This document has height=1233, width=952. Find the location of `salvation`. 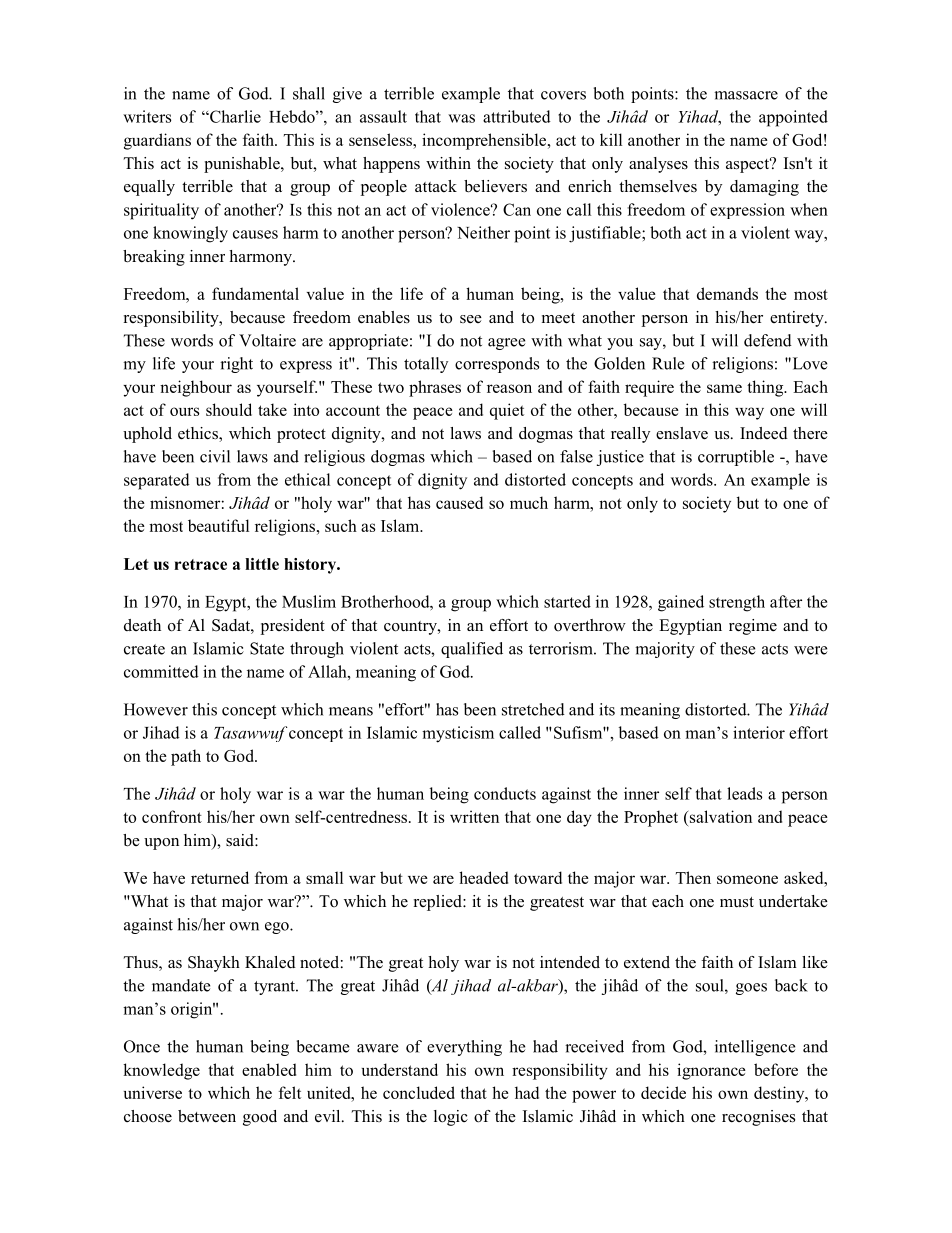

salvation is located at coordinates (719, 816).
